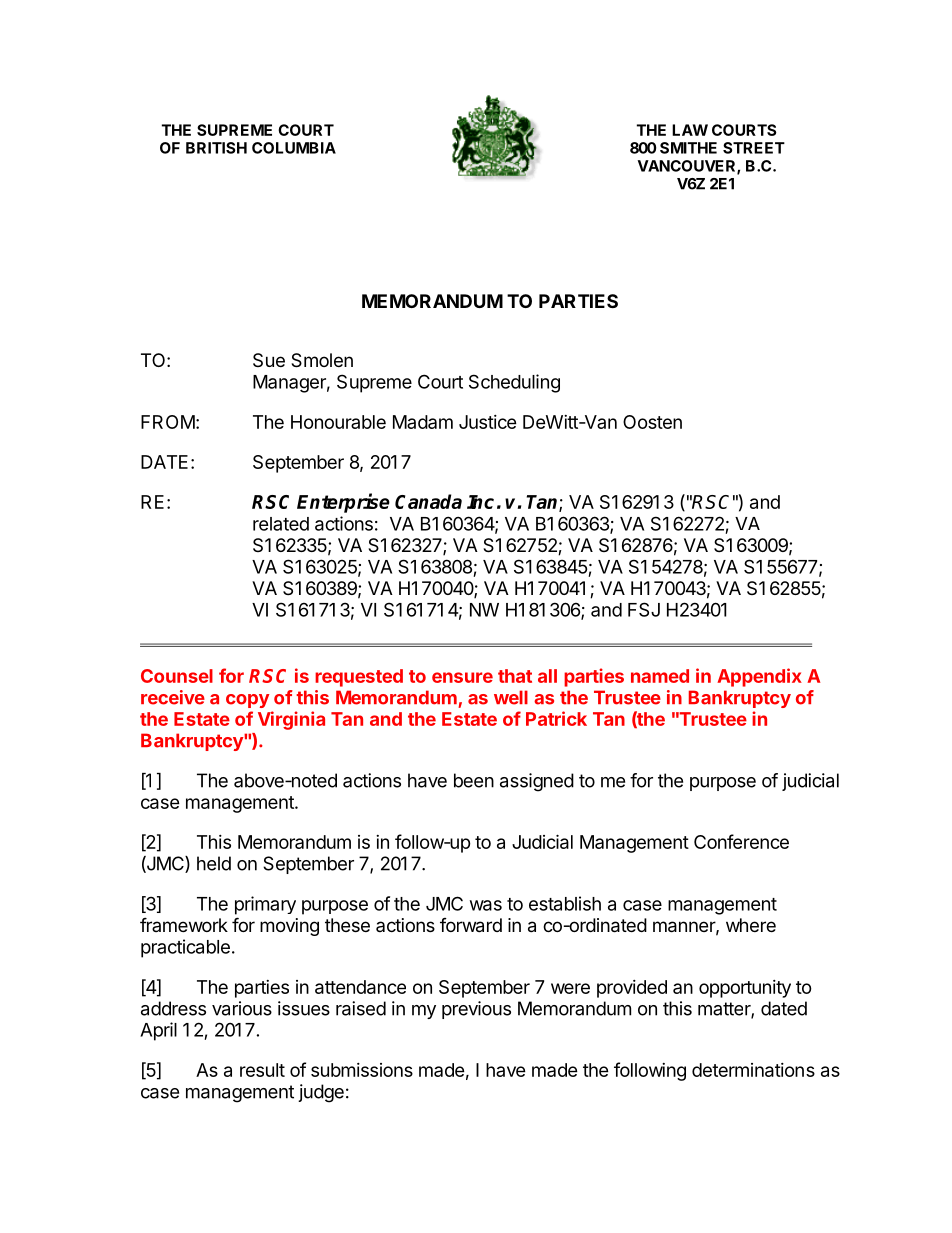  Describe the element at coordinates (688, 167) in the image. I see `VANCOUVER` at that location.
